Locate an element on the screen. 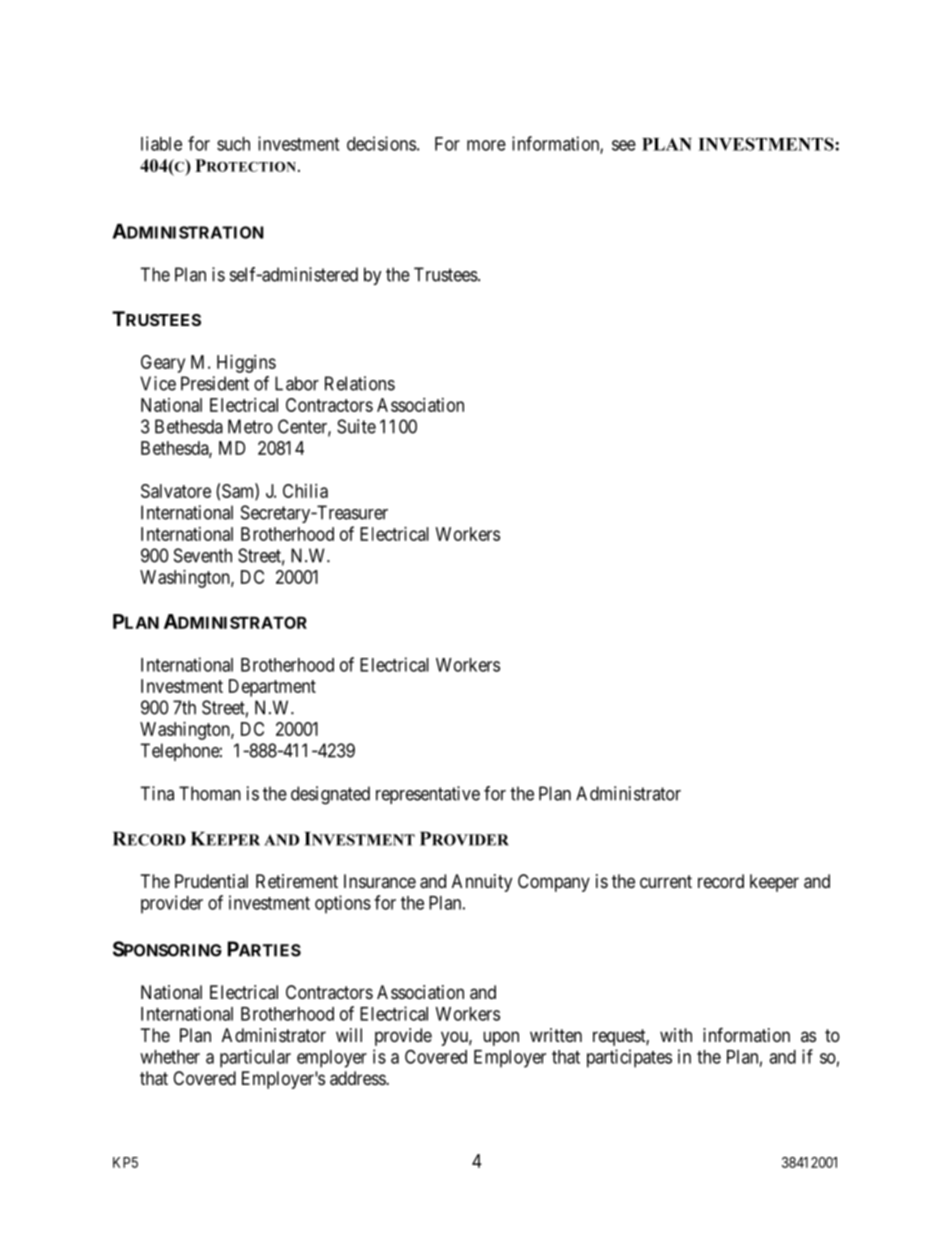  Department is located at coordinates (272, 688).
